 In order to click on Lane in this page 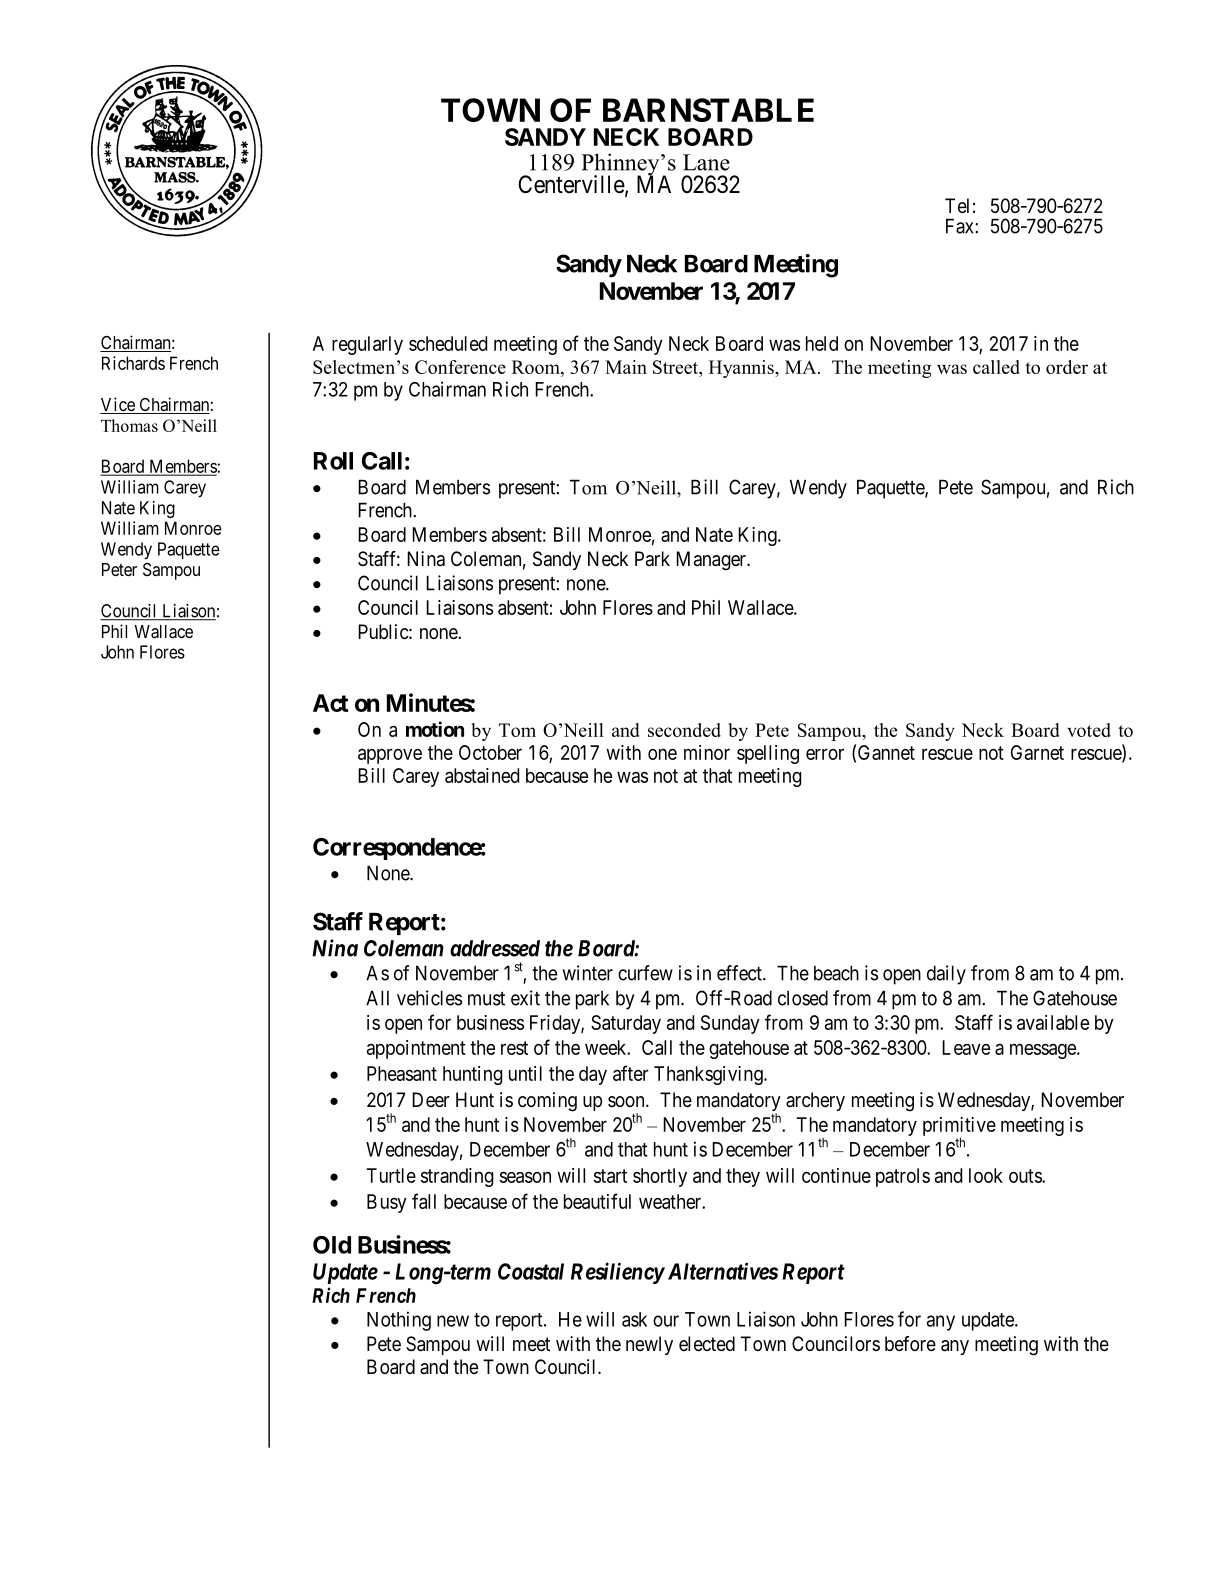, I will do `click(706, 162)`.
